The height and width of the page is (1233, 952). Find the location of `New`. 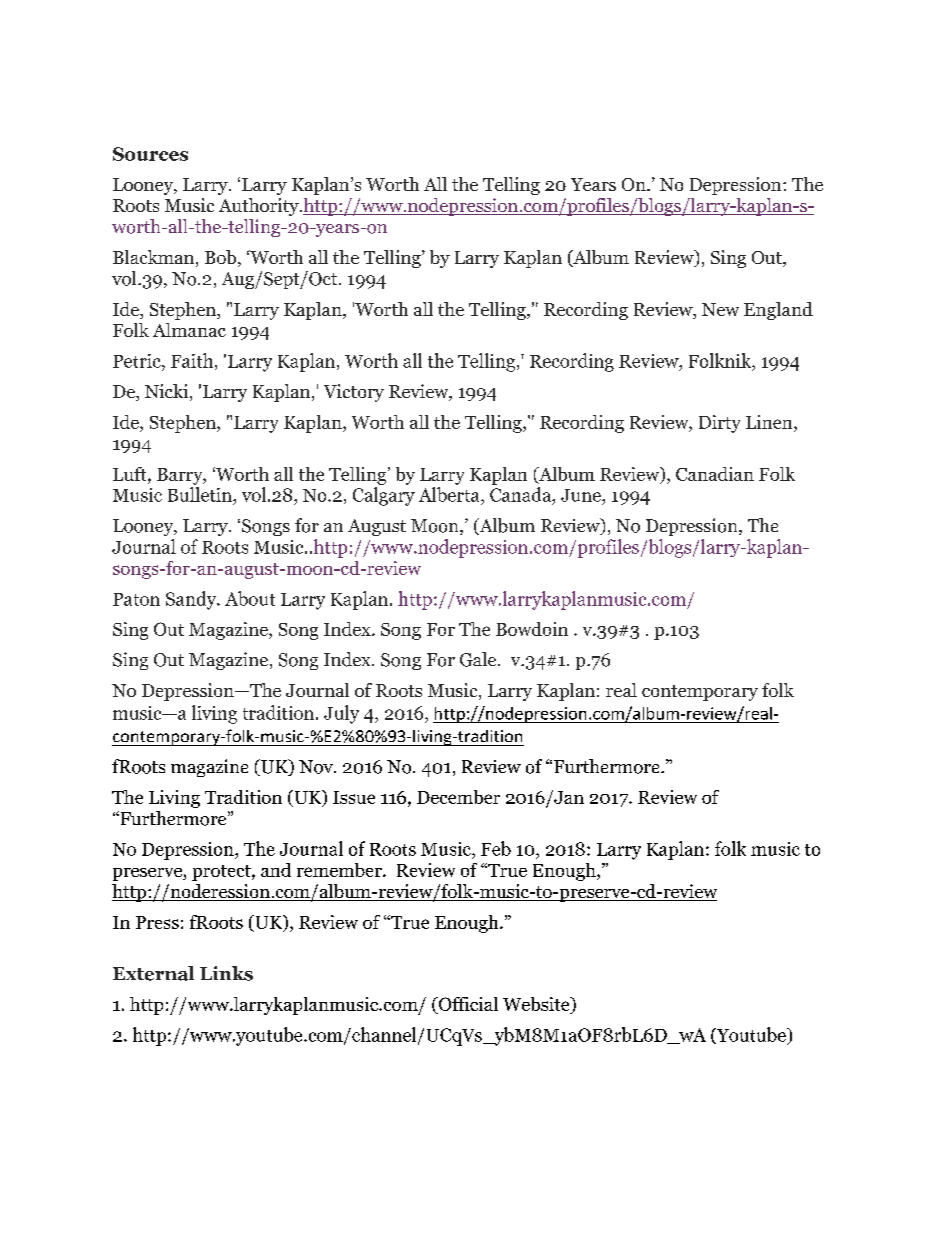

New is located at coordinates (720, 309).
